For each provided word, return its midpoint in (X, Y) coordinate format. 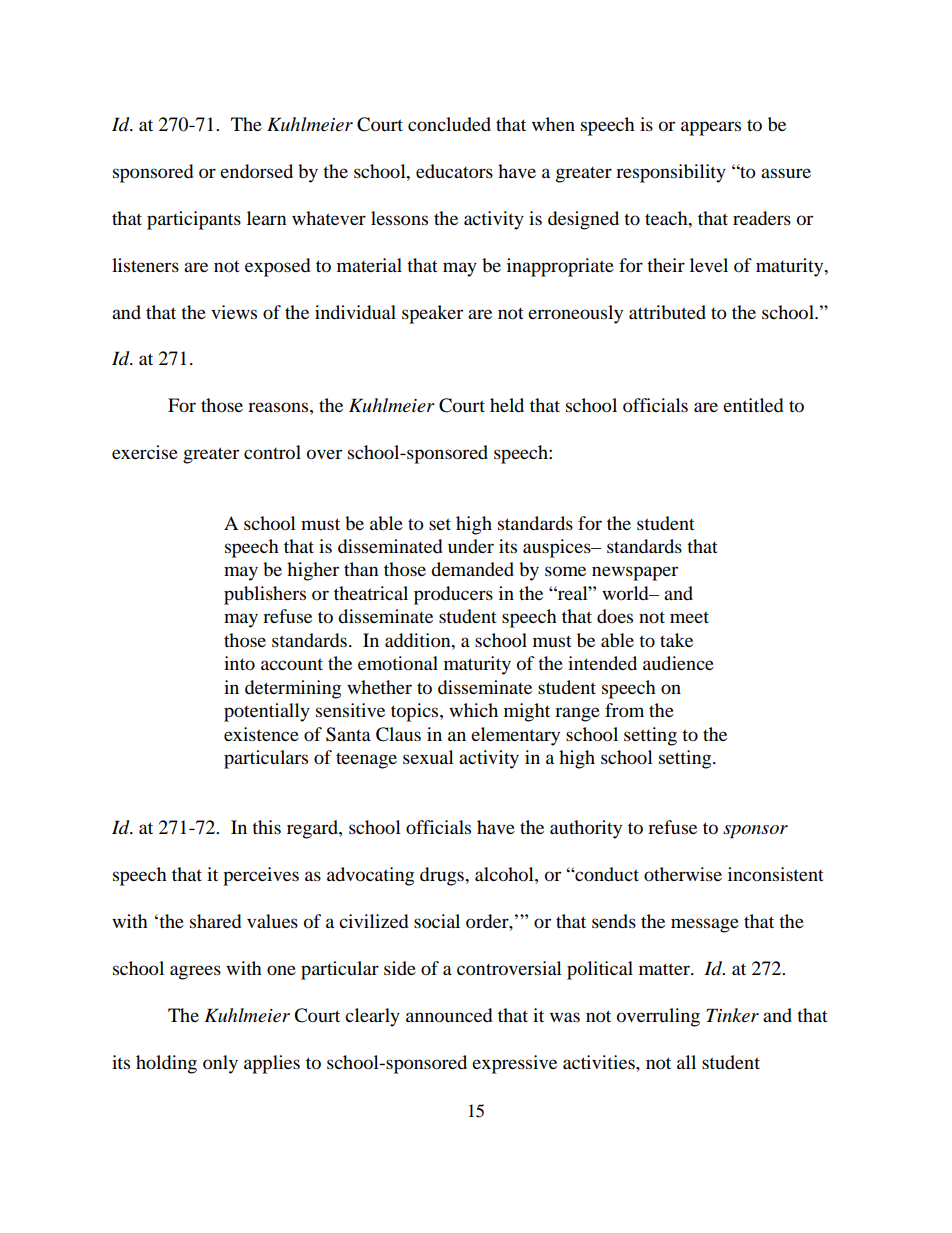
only (220, 1064)
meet (689, 617)
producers (453, 595)
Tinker (732, 1015)
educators (454, 171)
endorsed (256, 171)
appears (711, 128)
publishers (265, 595)
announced (449, 1015)
